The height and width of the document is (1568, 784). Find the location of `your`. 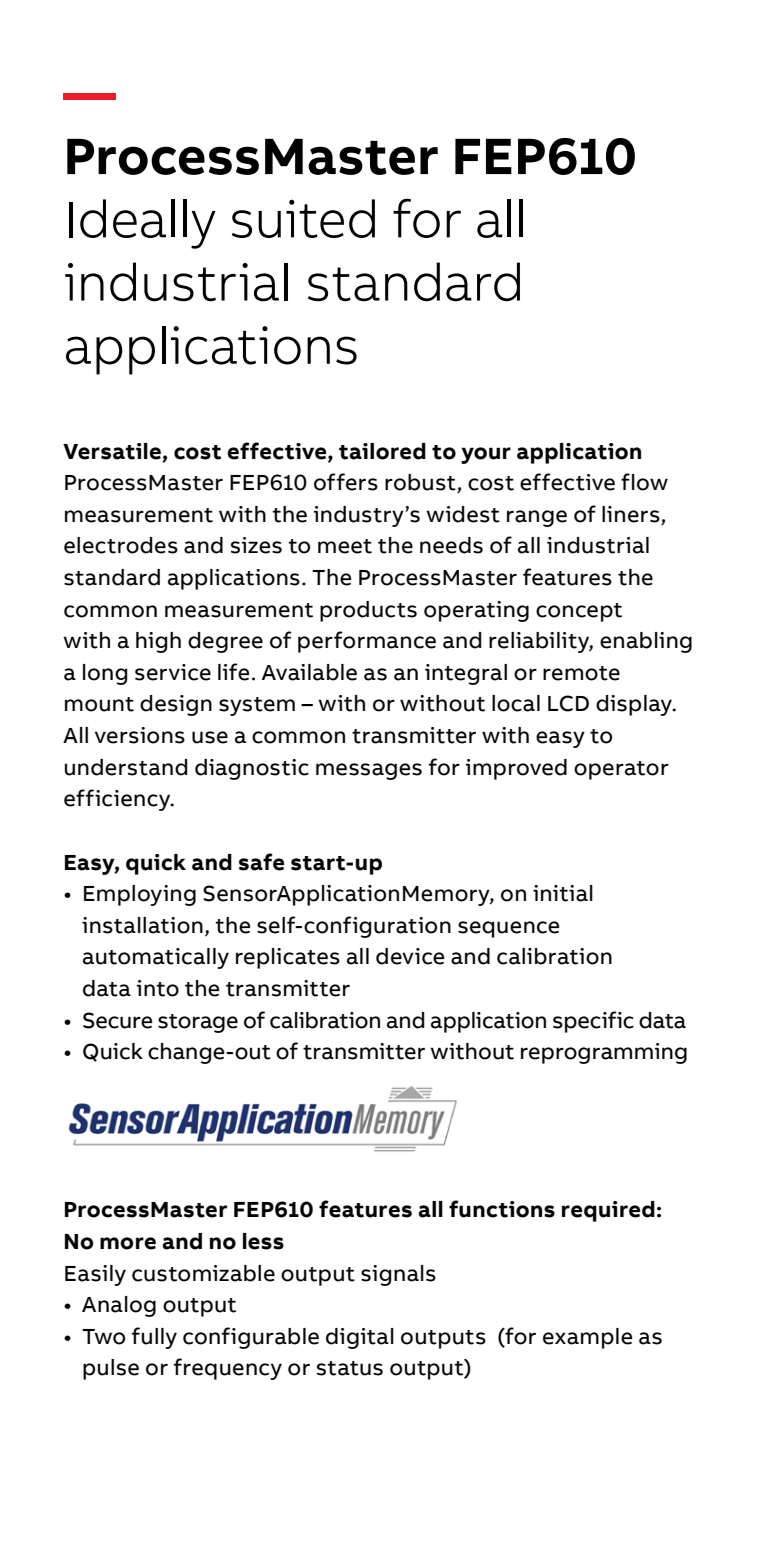

your is located at coordinates (486, 455).
